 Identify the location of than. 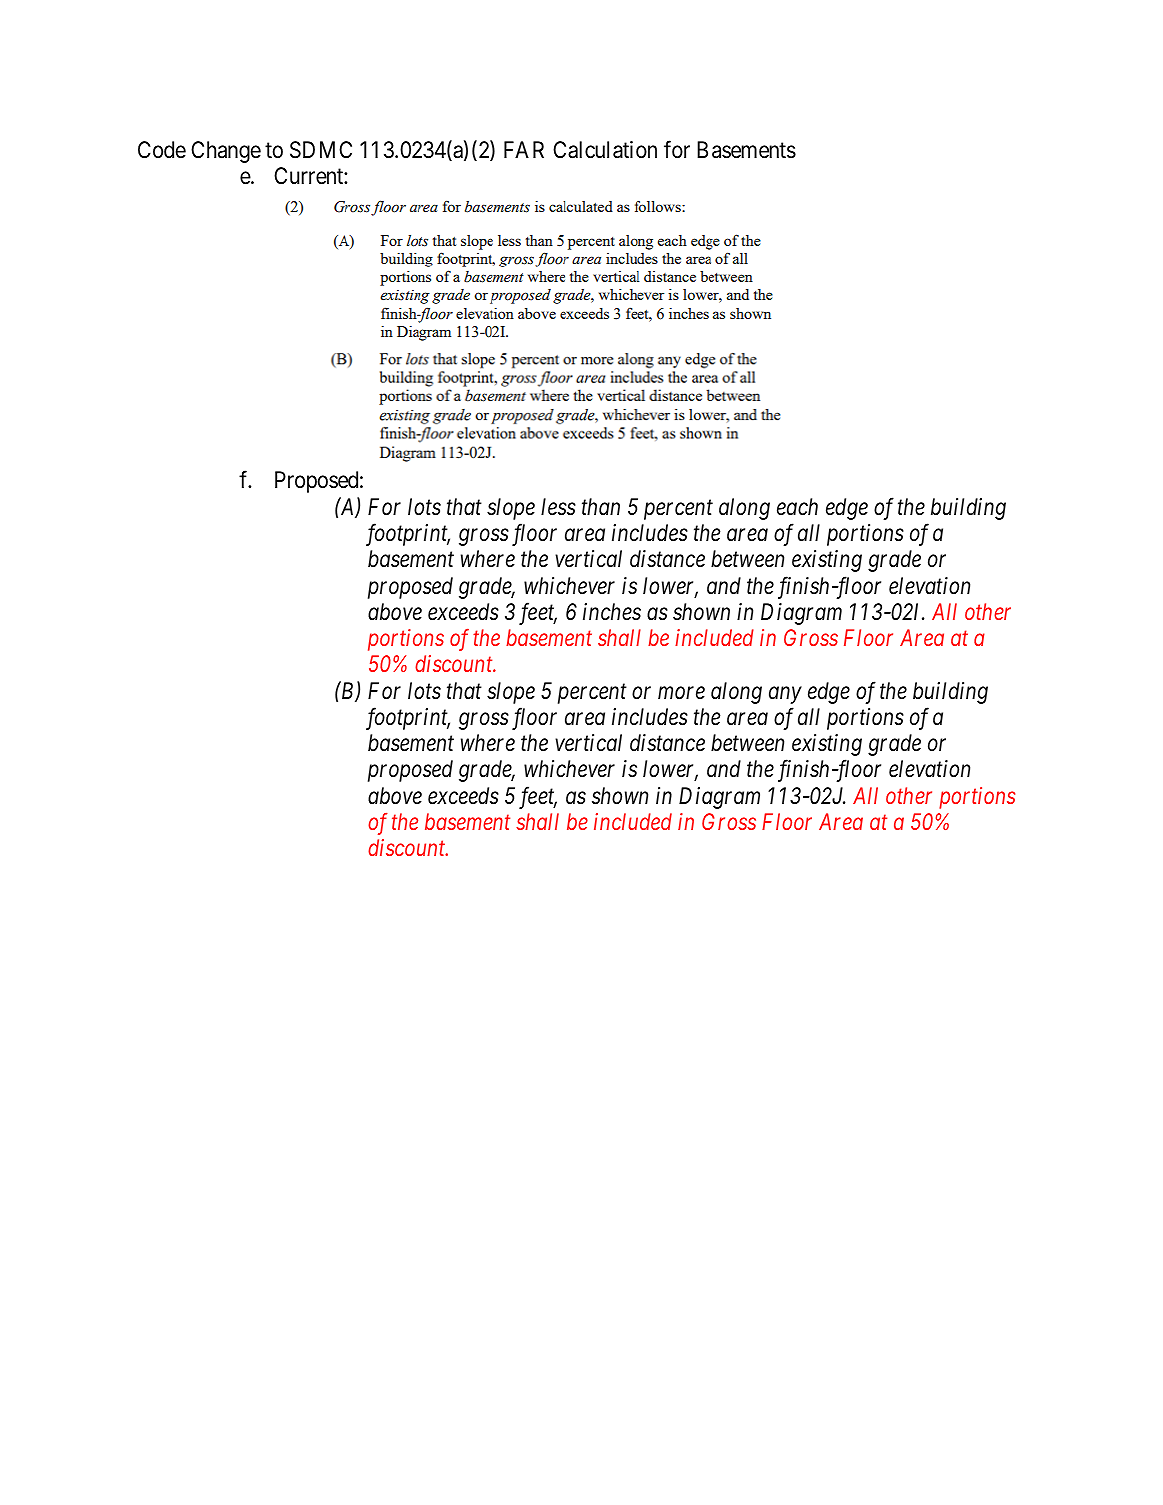
(601, 506).
